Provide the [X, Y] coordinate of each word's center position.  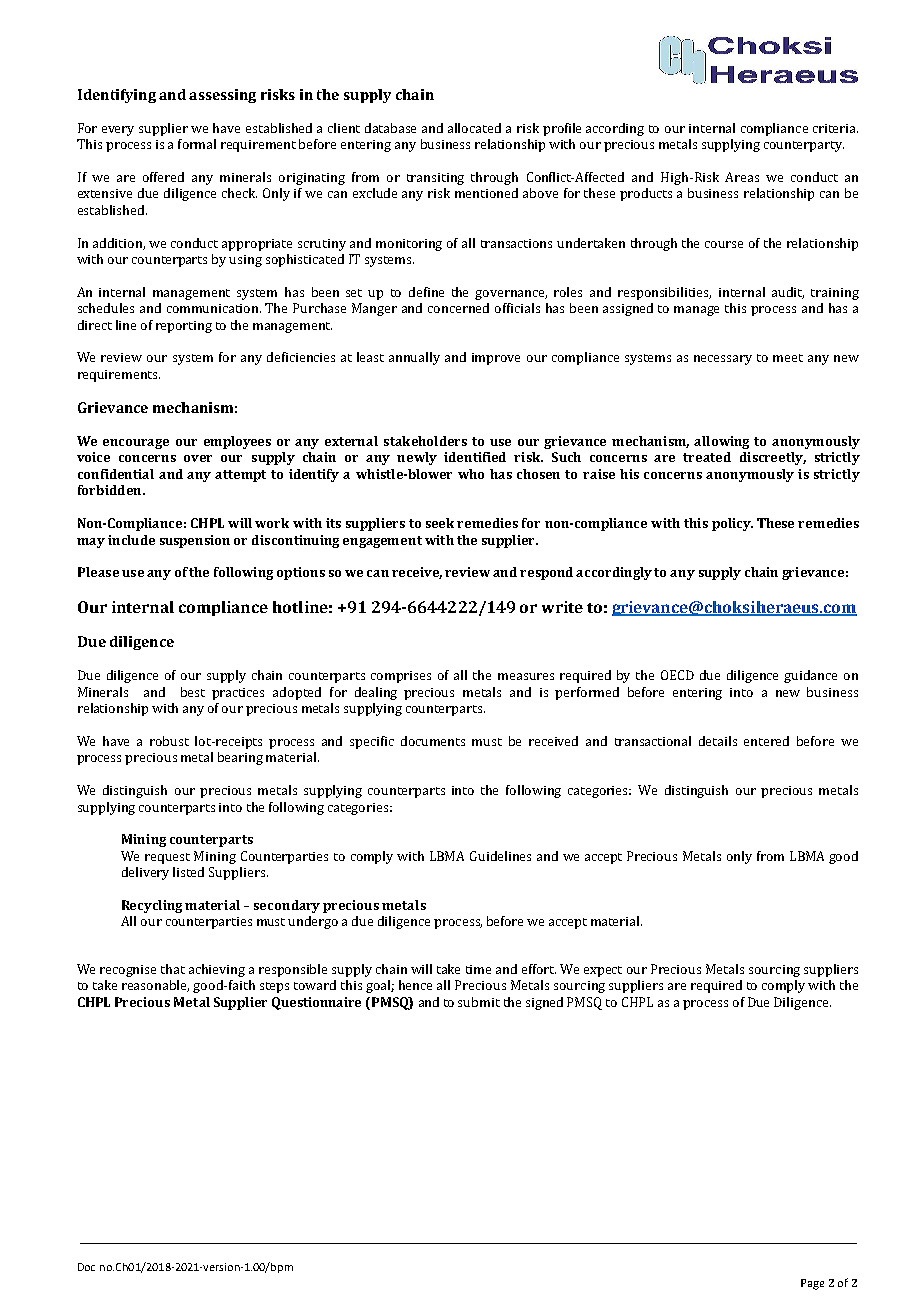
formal [197, 144]
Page [812, 1284]
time [478, 969]
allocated [474, 128]
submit [479, 1002]
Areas [742, 177]
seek [442, 523]
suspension [195, 541]
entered [766, 741]
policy [732, 524]
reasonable [155, 986]
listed [188, 872]
